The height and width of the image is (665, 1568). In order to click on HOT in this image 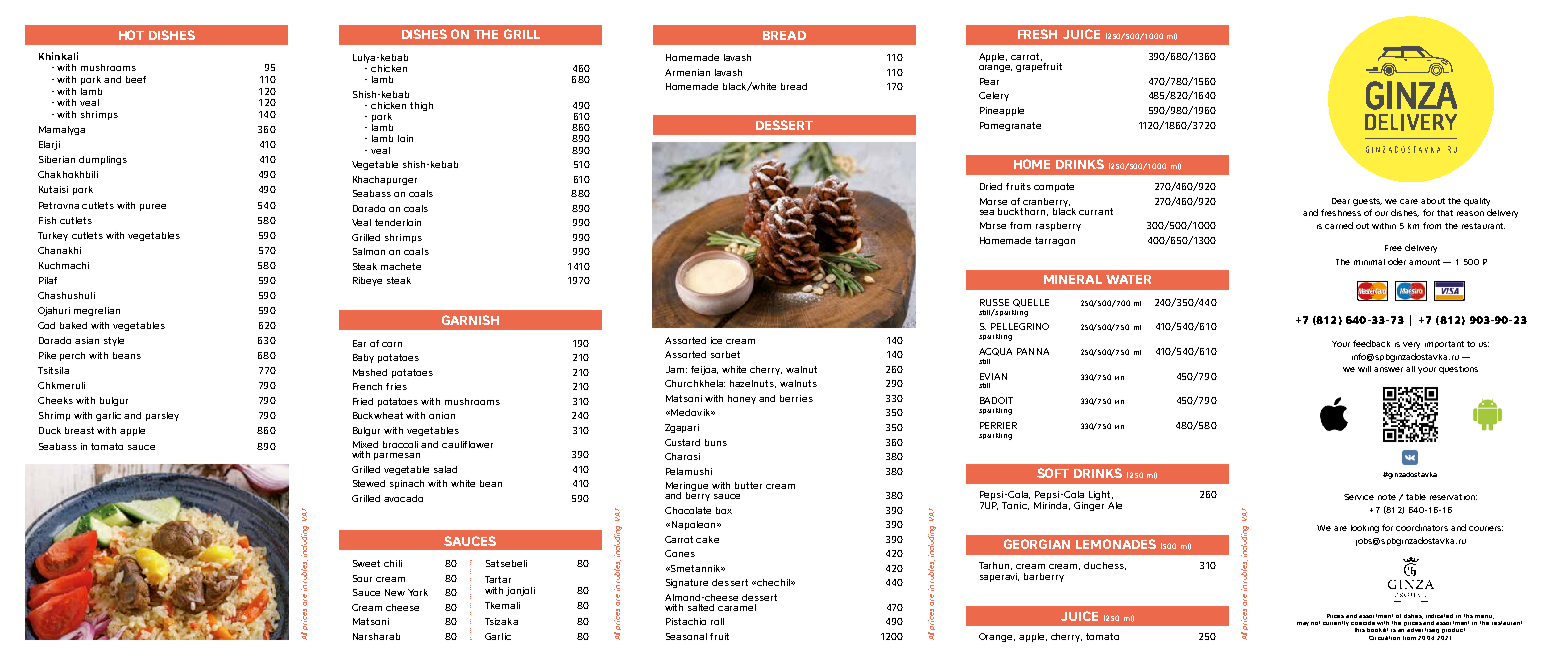, I will do `click(131, 35)`.
